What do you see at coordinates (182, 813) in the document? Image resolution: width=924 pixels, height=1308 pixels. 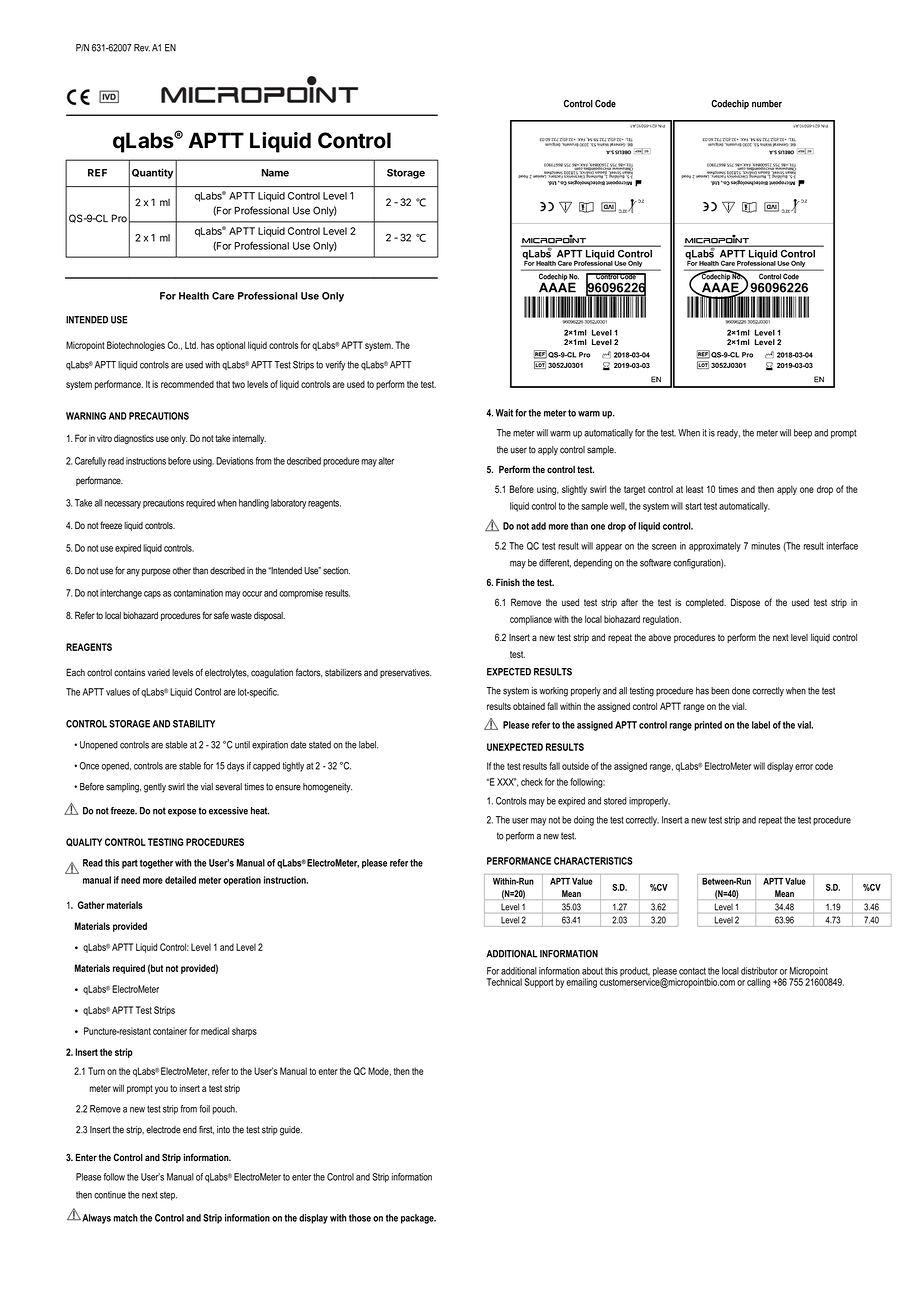 I see `expose` at bounding box center [182, 813].
